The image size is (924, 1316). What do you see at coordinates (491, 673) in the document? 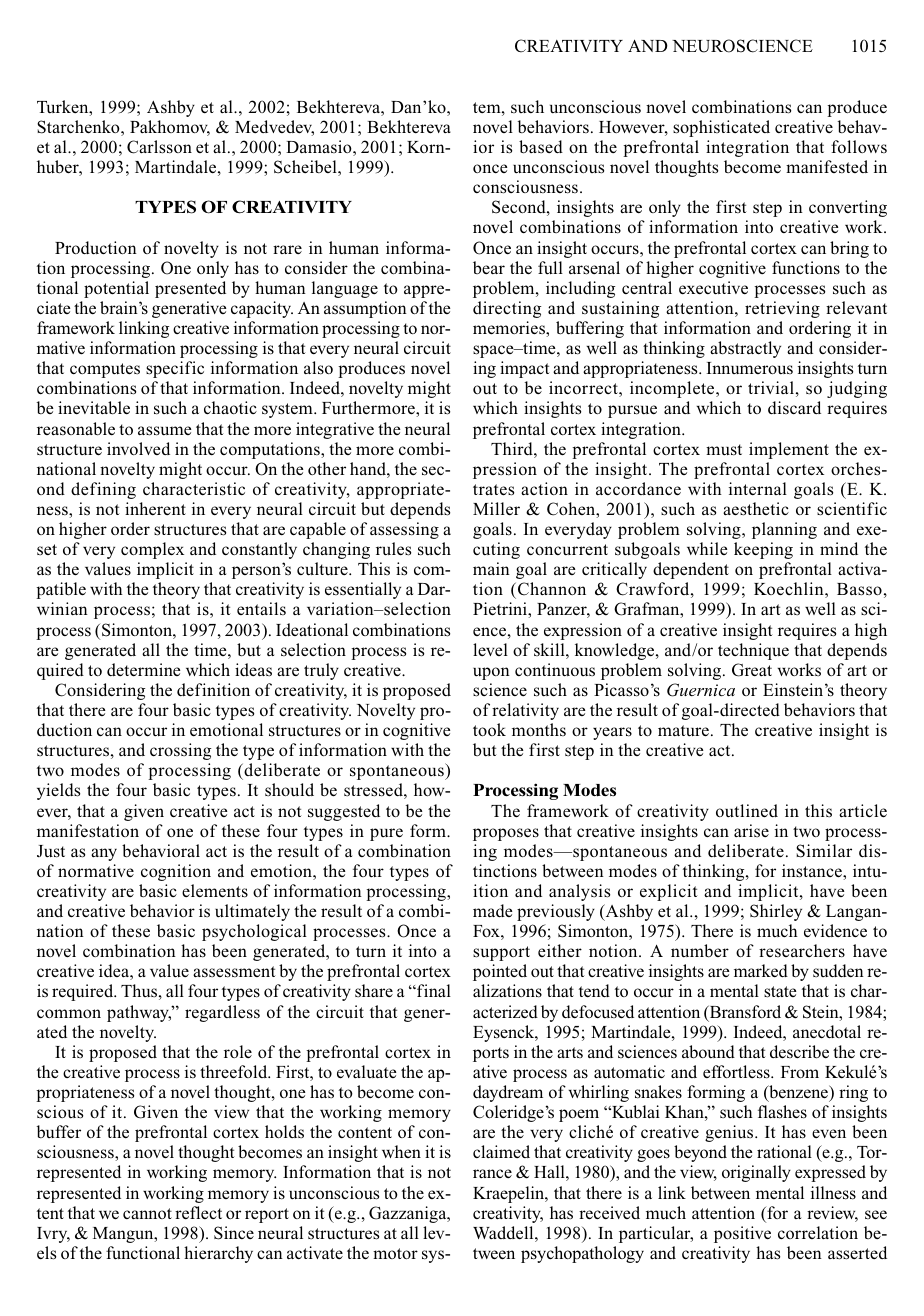
I see `upon` at bounding box center [491, 673].
